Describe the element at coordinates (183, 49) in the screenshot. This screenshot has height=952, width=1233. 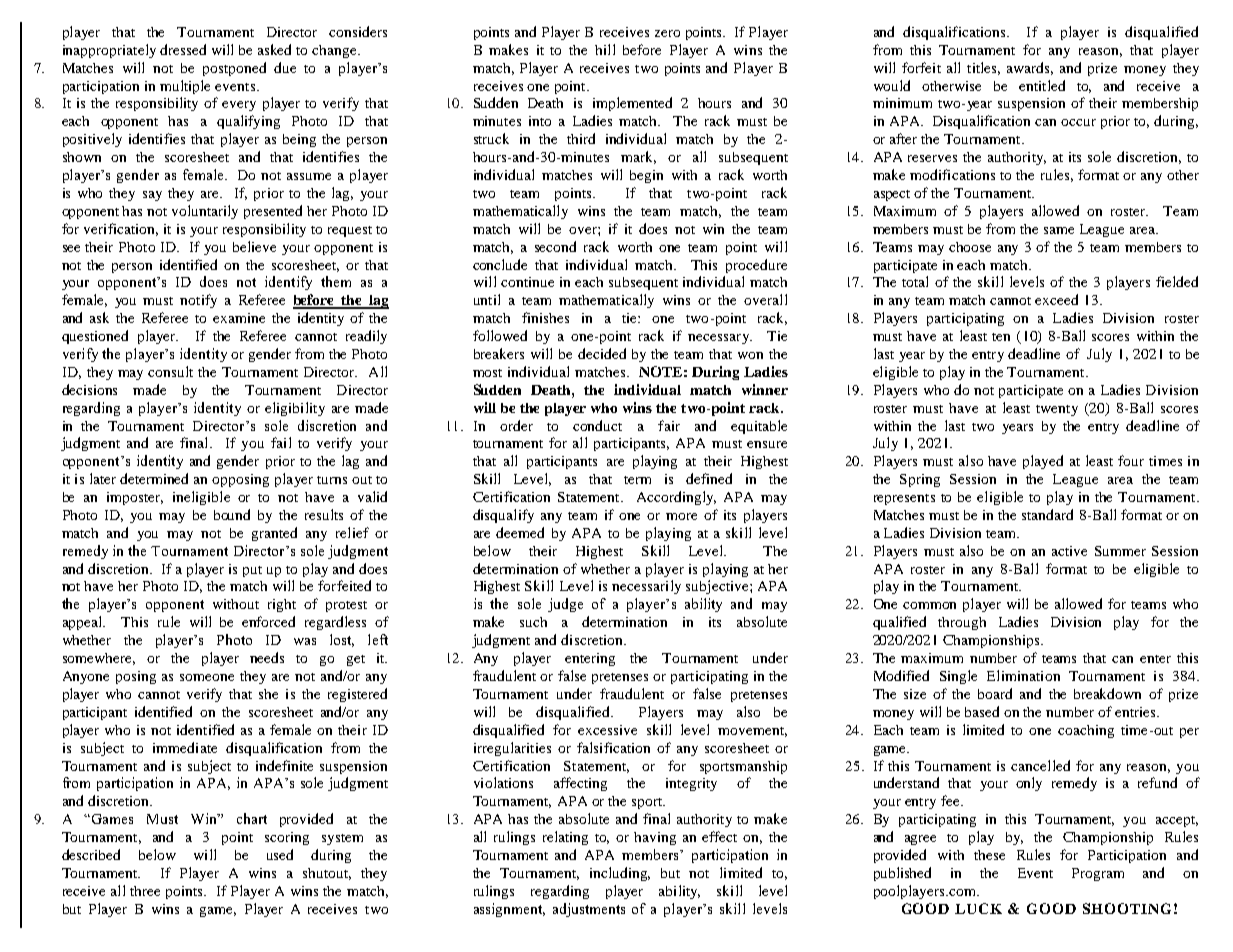
I see `dressed` at that location.
